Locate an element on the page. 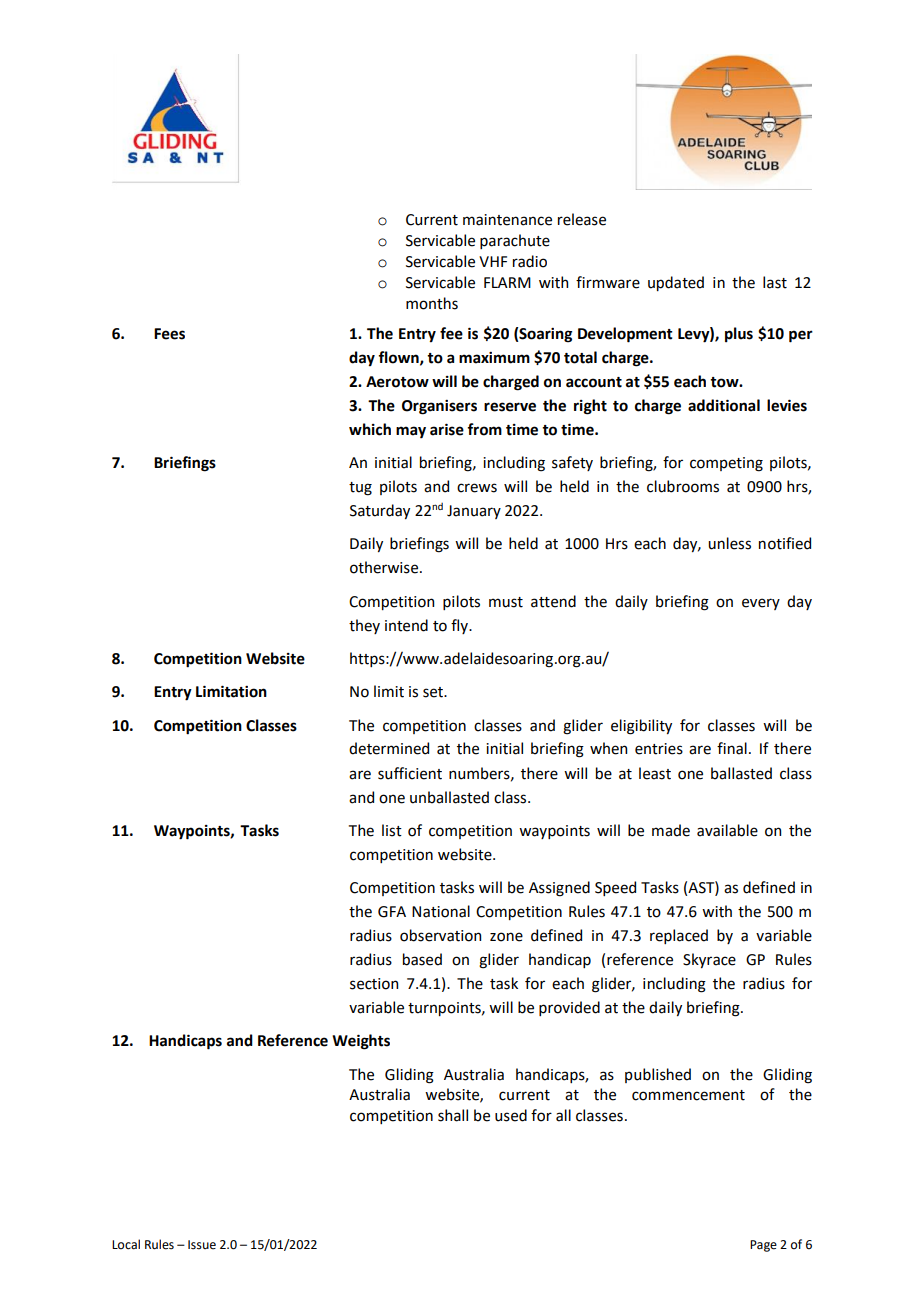 The height and width of the page is (1307, 924). determined is located at coordinates (389, 748).
